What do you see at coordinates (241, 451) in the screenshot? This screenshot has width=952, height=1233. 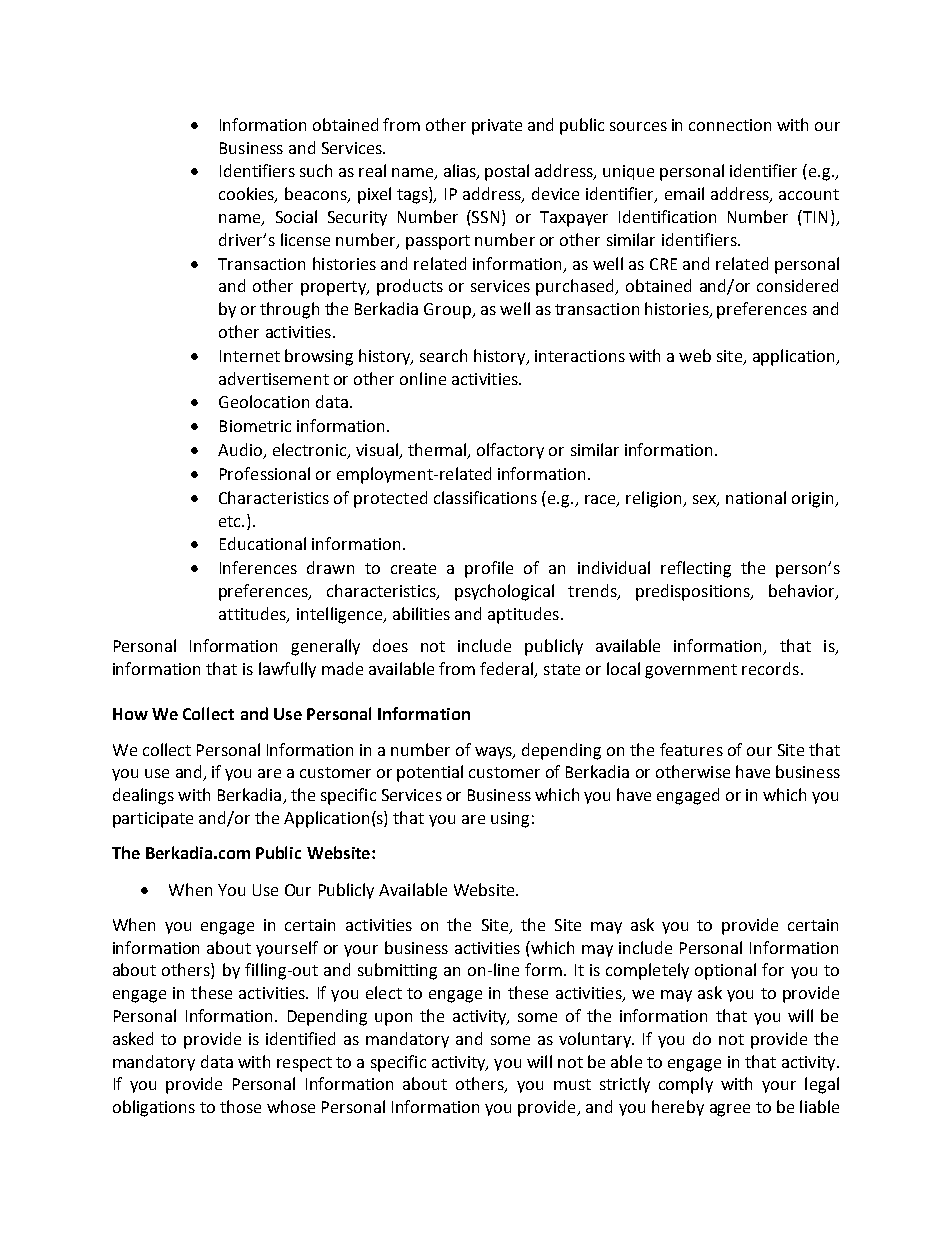 I see `Audio` at bounding box center [241, 451].
